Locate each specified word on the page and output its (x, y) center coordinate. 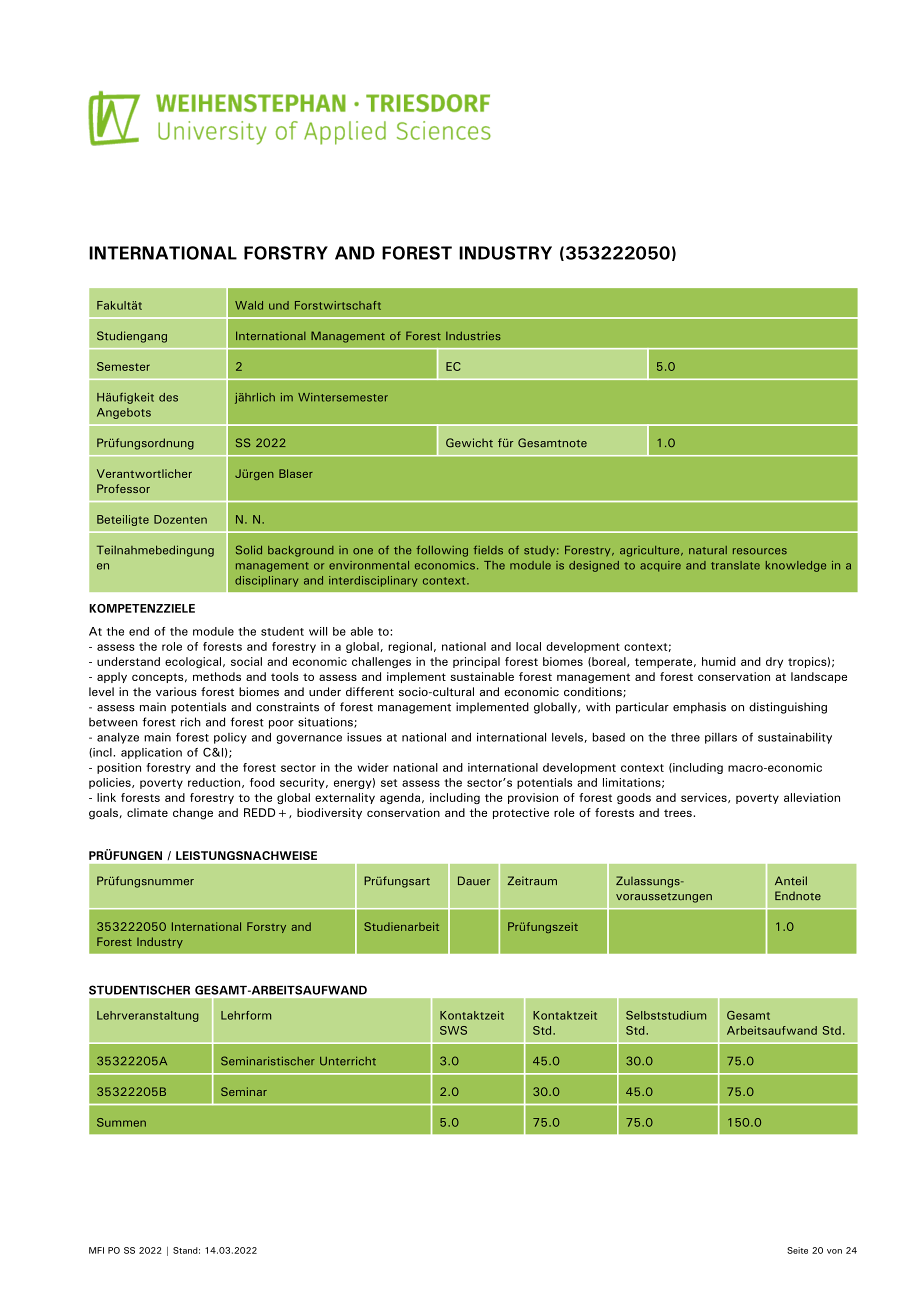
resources (760, 551)
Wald (249, 305)
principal (476, 662)
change (193, 814)
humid (719, 661)
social (246, 661)
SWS (453, 1030)
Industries (473, 335)
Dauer (474, 881)
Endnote (798, 896)
